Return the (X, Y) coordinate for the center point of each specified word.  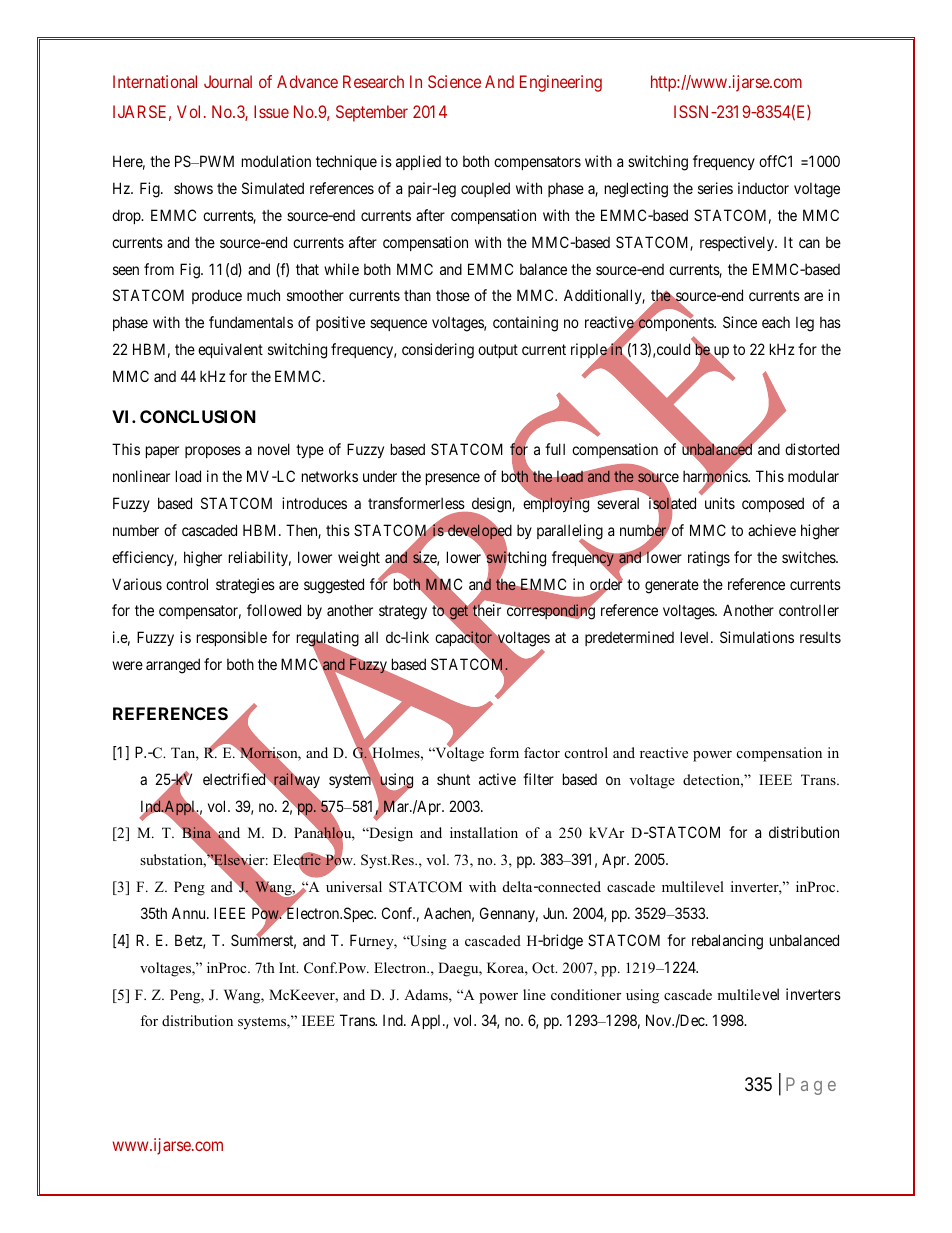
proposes (213, 452)
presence (453, 479)
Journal (228, 81)
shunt (453, 779)
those (453, 295)
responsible (232, 638)
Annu (190, 913)
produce (217, 296)
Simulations (757, 637)
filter (538, 779)
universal (354, 886)
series (715, 188)
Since (740, 322)
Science (454, 81)
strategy (403, 613)
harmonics (716, 477)
